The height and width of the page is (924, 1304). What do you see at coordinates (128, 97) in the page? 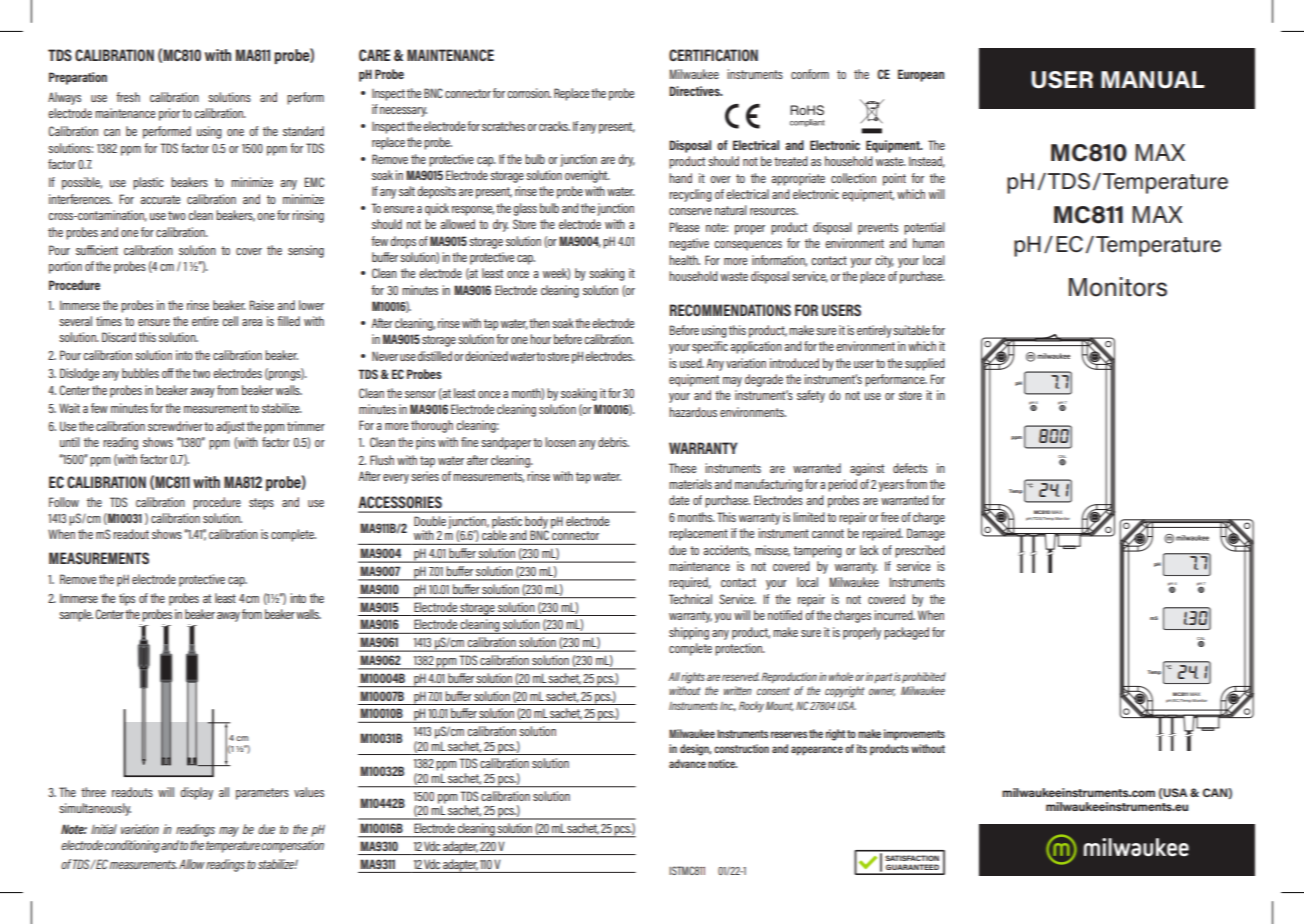
I see `fresh` at bounding box center [128, 97].
